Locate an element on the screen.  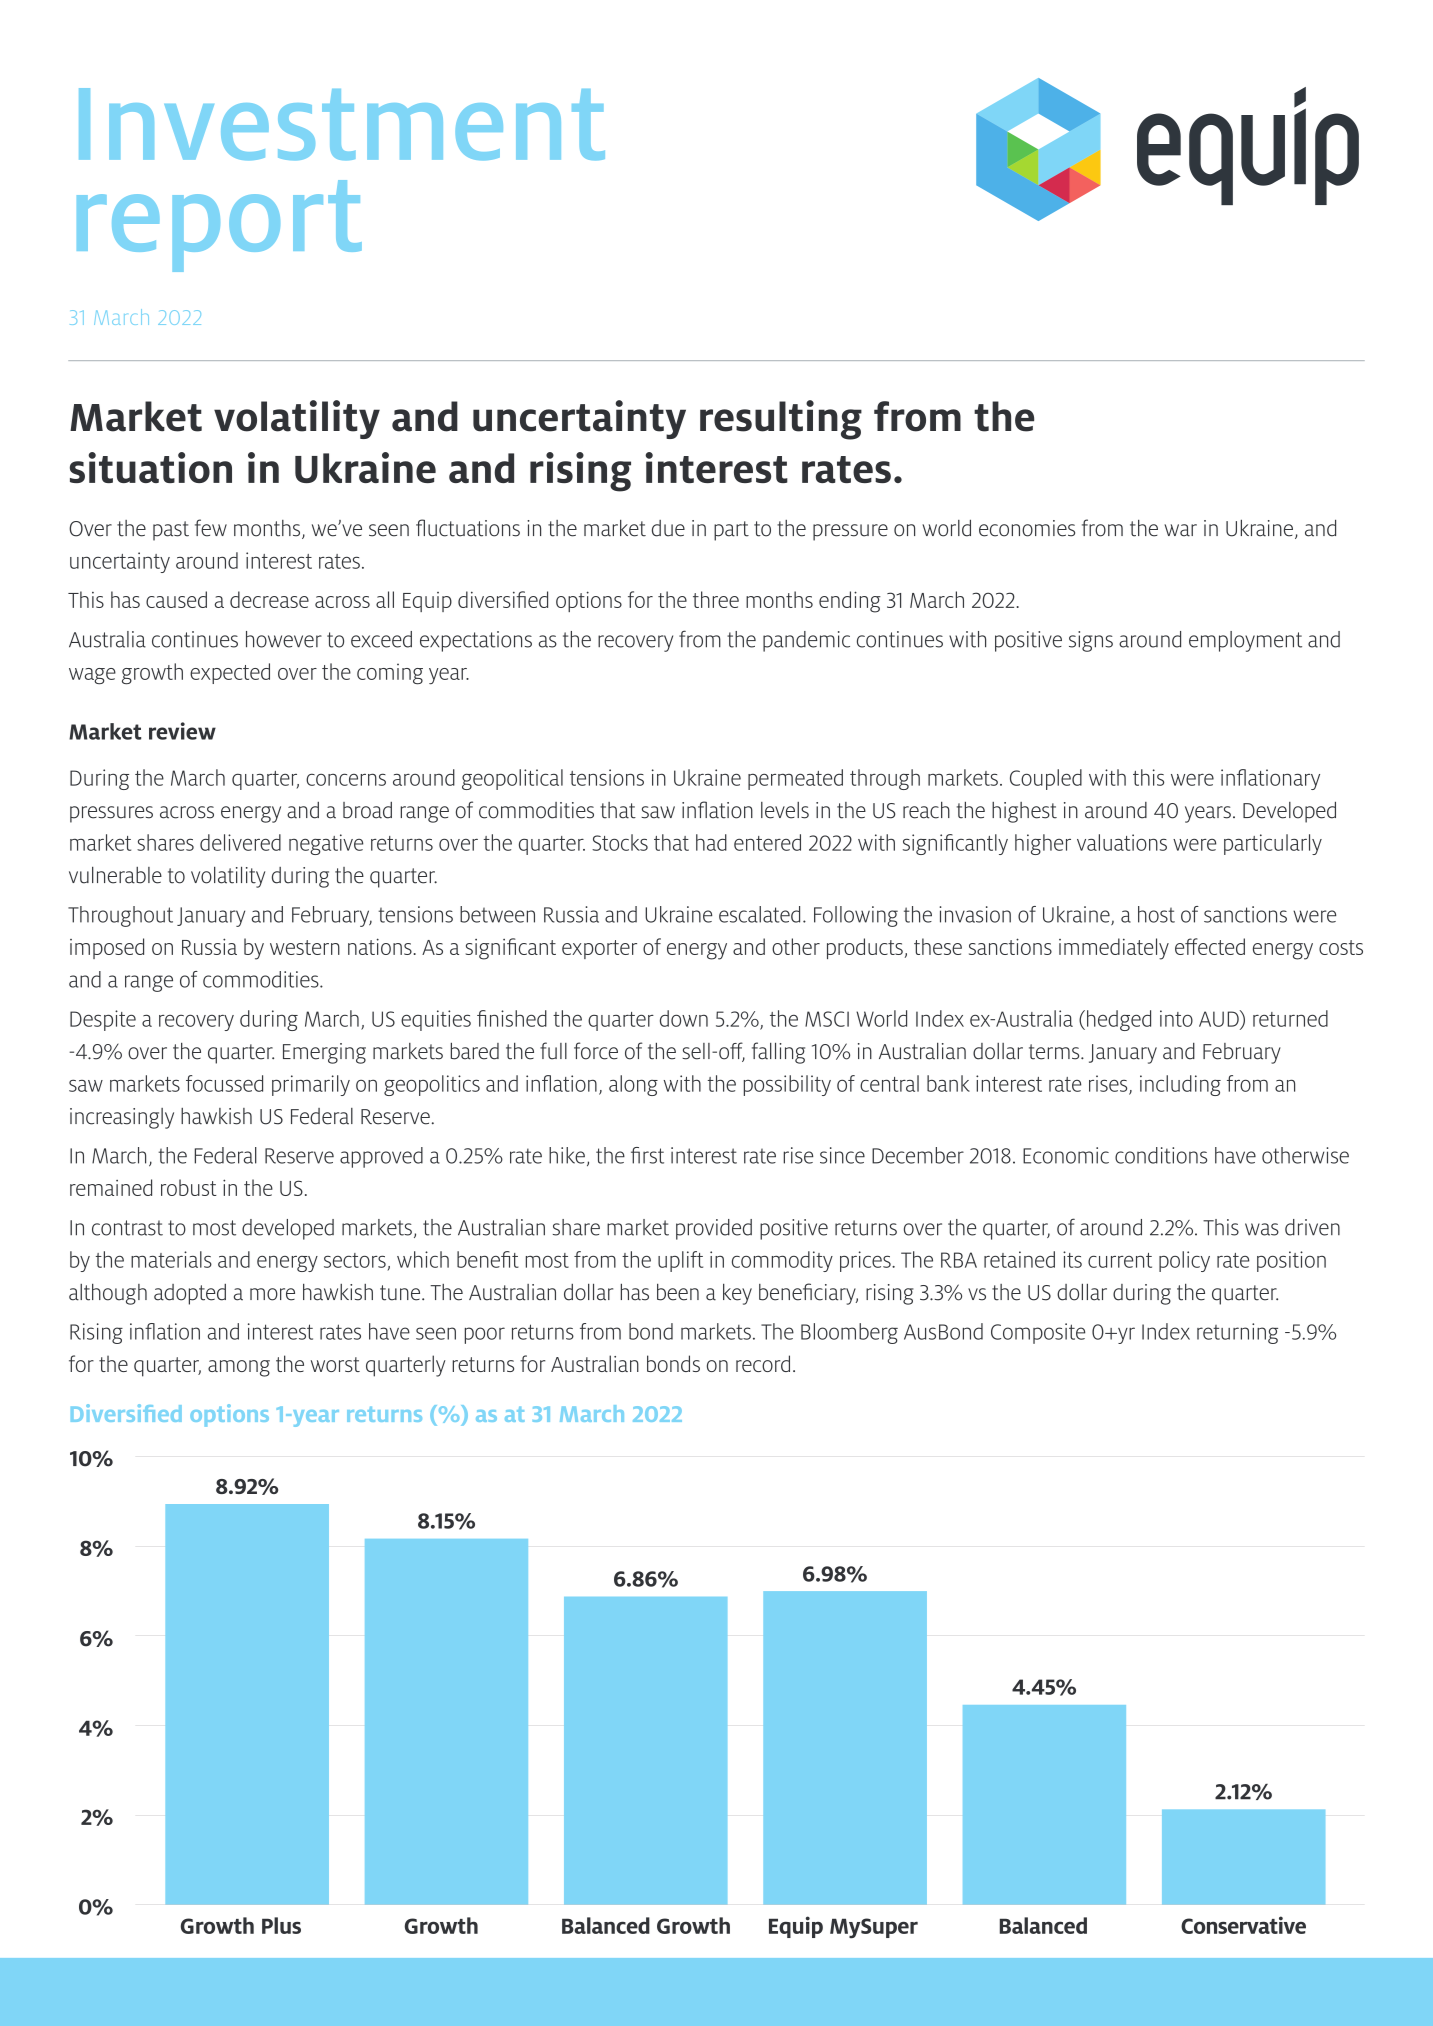
down is located at coordinates (684, 1018).
